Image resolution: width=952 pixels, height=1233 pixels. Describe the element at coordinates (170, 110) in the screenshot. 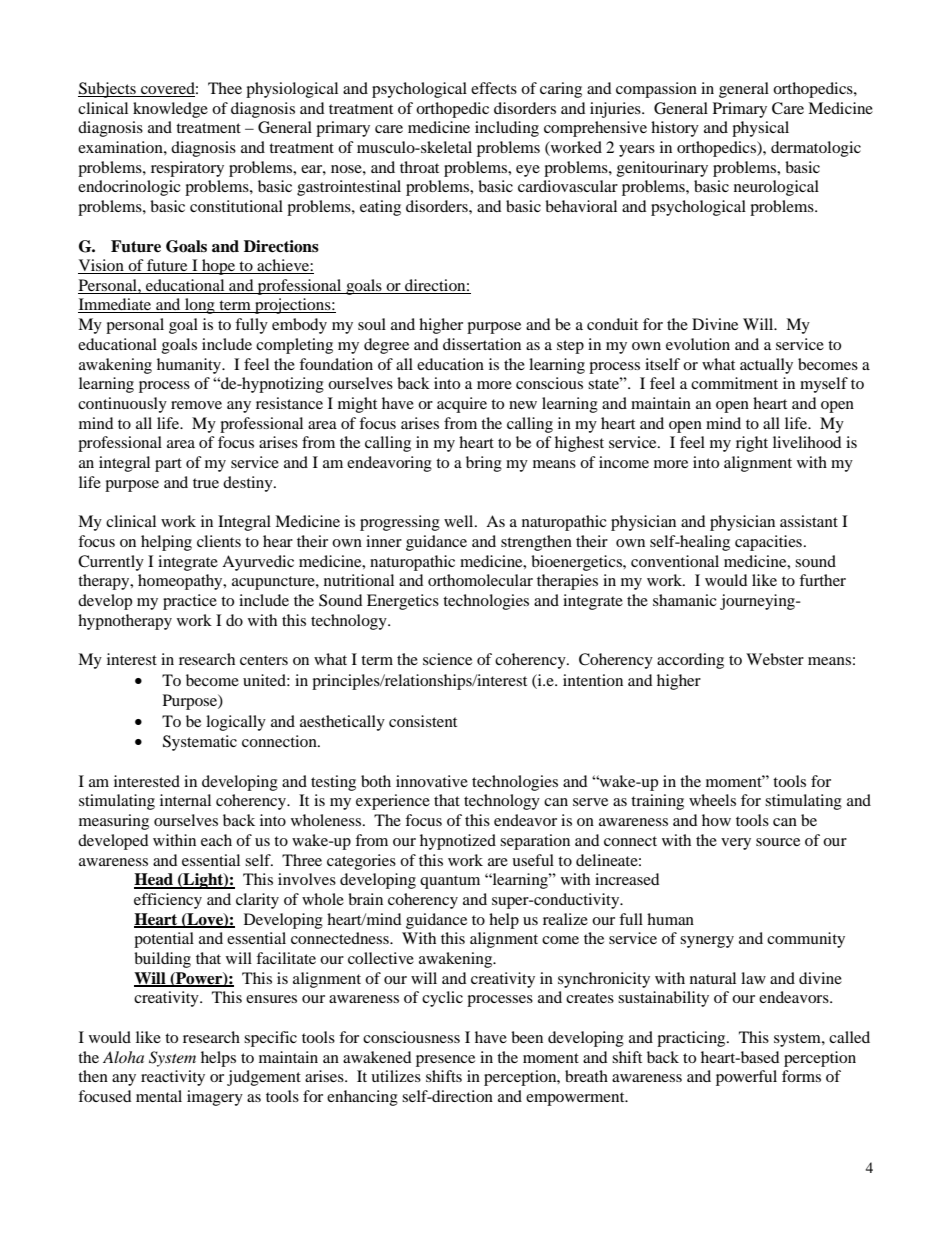

I see `knowledge` at that location.
